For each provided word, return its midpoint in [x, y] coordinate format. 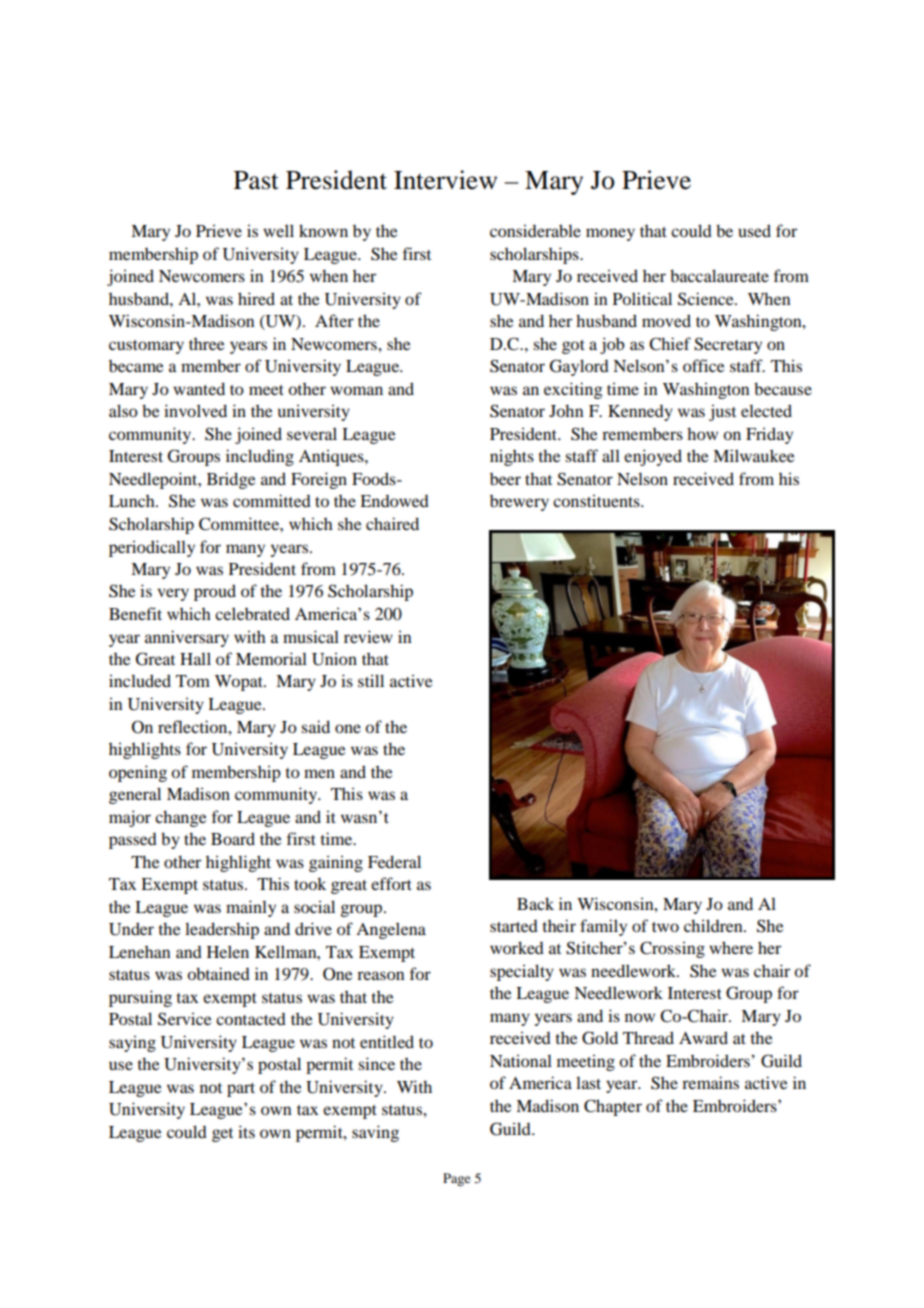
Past [256, 180]
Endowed [394, 501]
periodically [152, 548]
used [754, 230]
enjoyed [653, 457]
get [222, 1135]
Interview [445, 180]
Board [233, 838]
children [714, 925]
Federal [394, 861]
